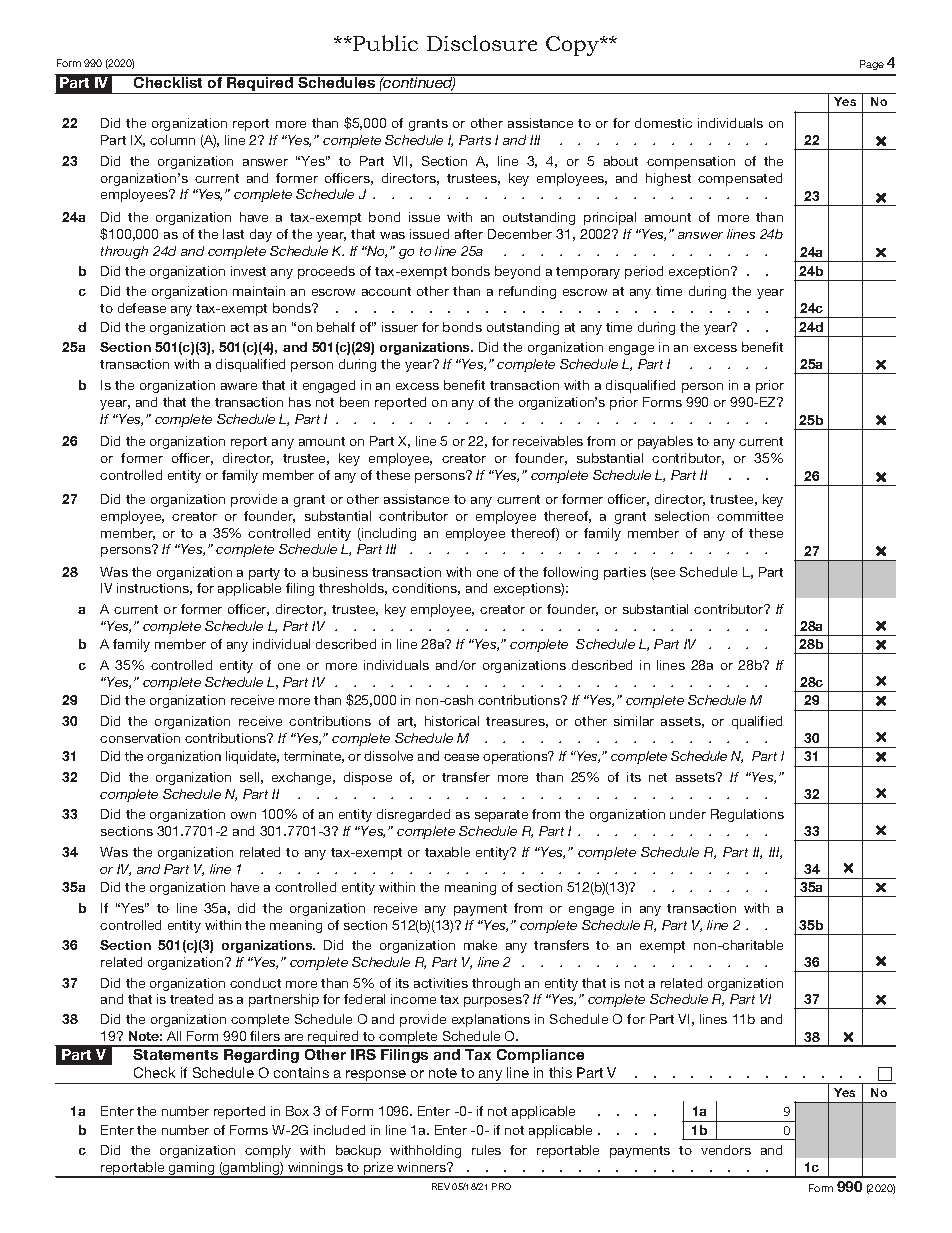 The width and height of the document is (952, 1233). What do you see at coordinates (268, 1151) in the document?
I see `comply` at bounding box center [268, 1151].
